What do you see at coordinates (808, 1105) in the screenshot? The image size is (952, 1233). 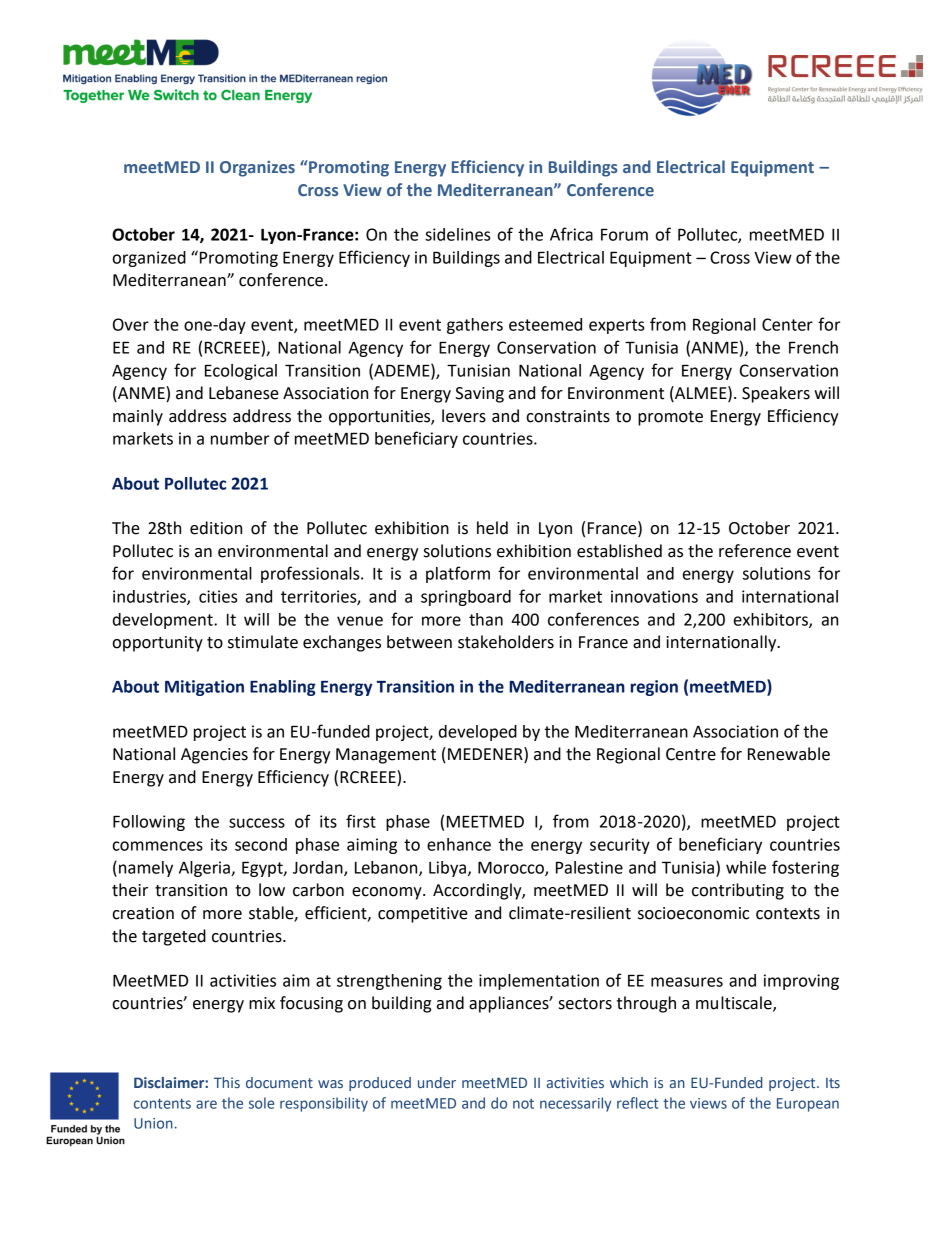 I see `European` at bounding box center [808, 1105].
